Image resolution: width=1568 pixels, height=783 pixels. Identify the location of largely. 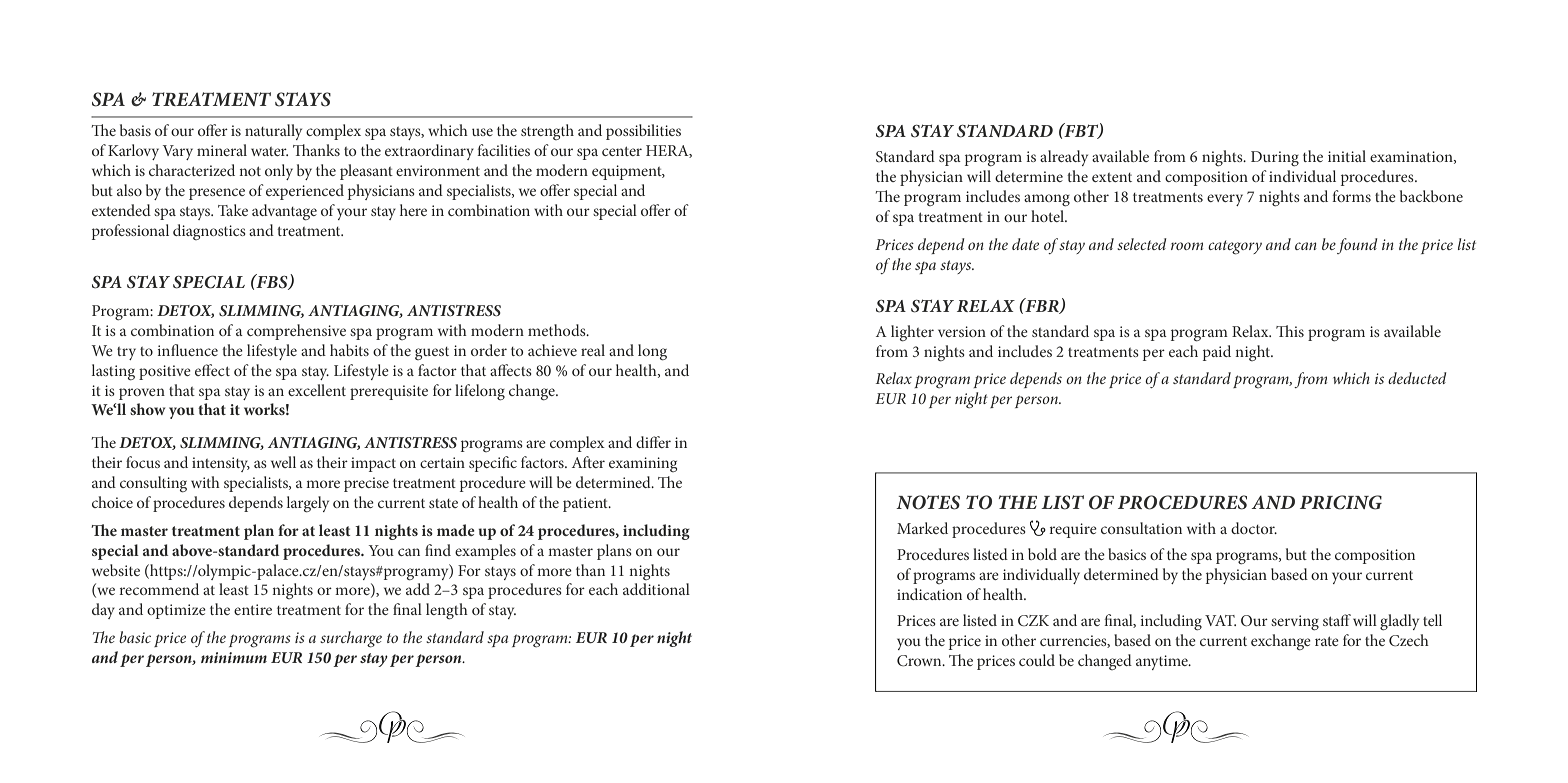
(308, 504).
